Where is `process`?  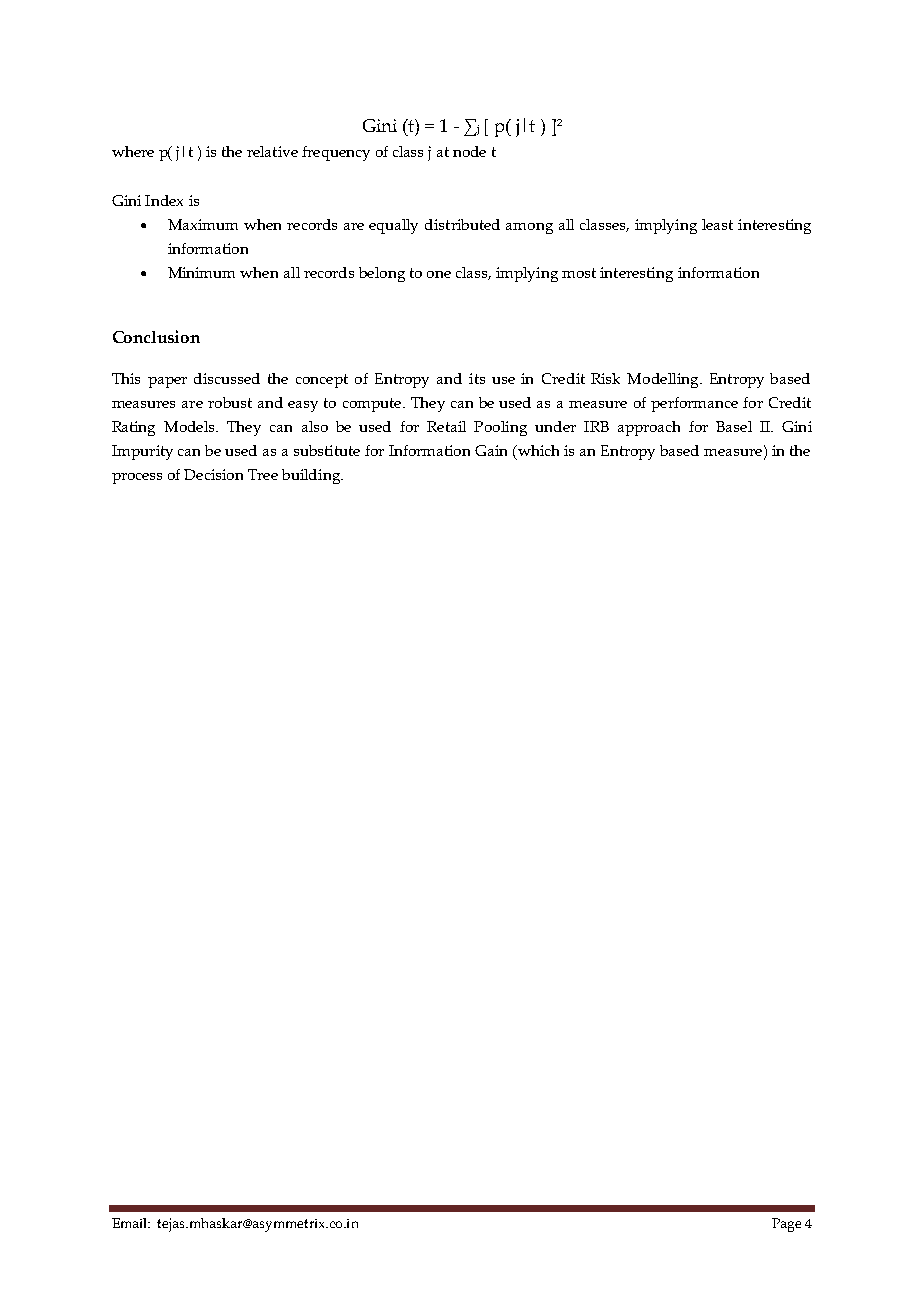
process is located at coordinates (137, 478).
